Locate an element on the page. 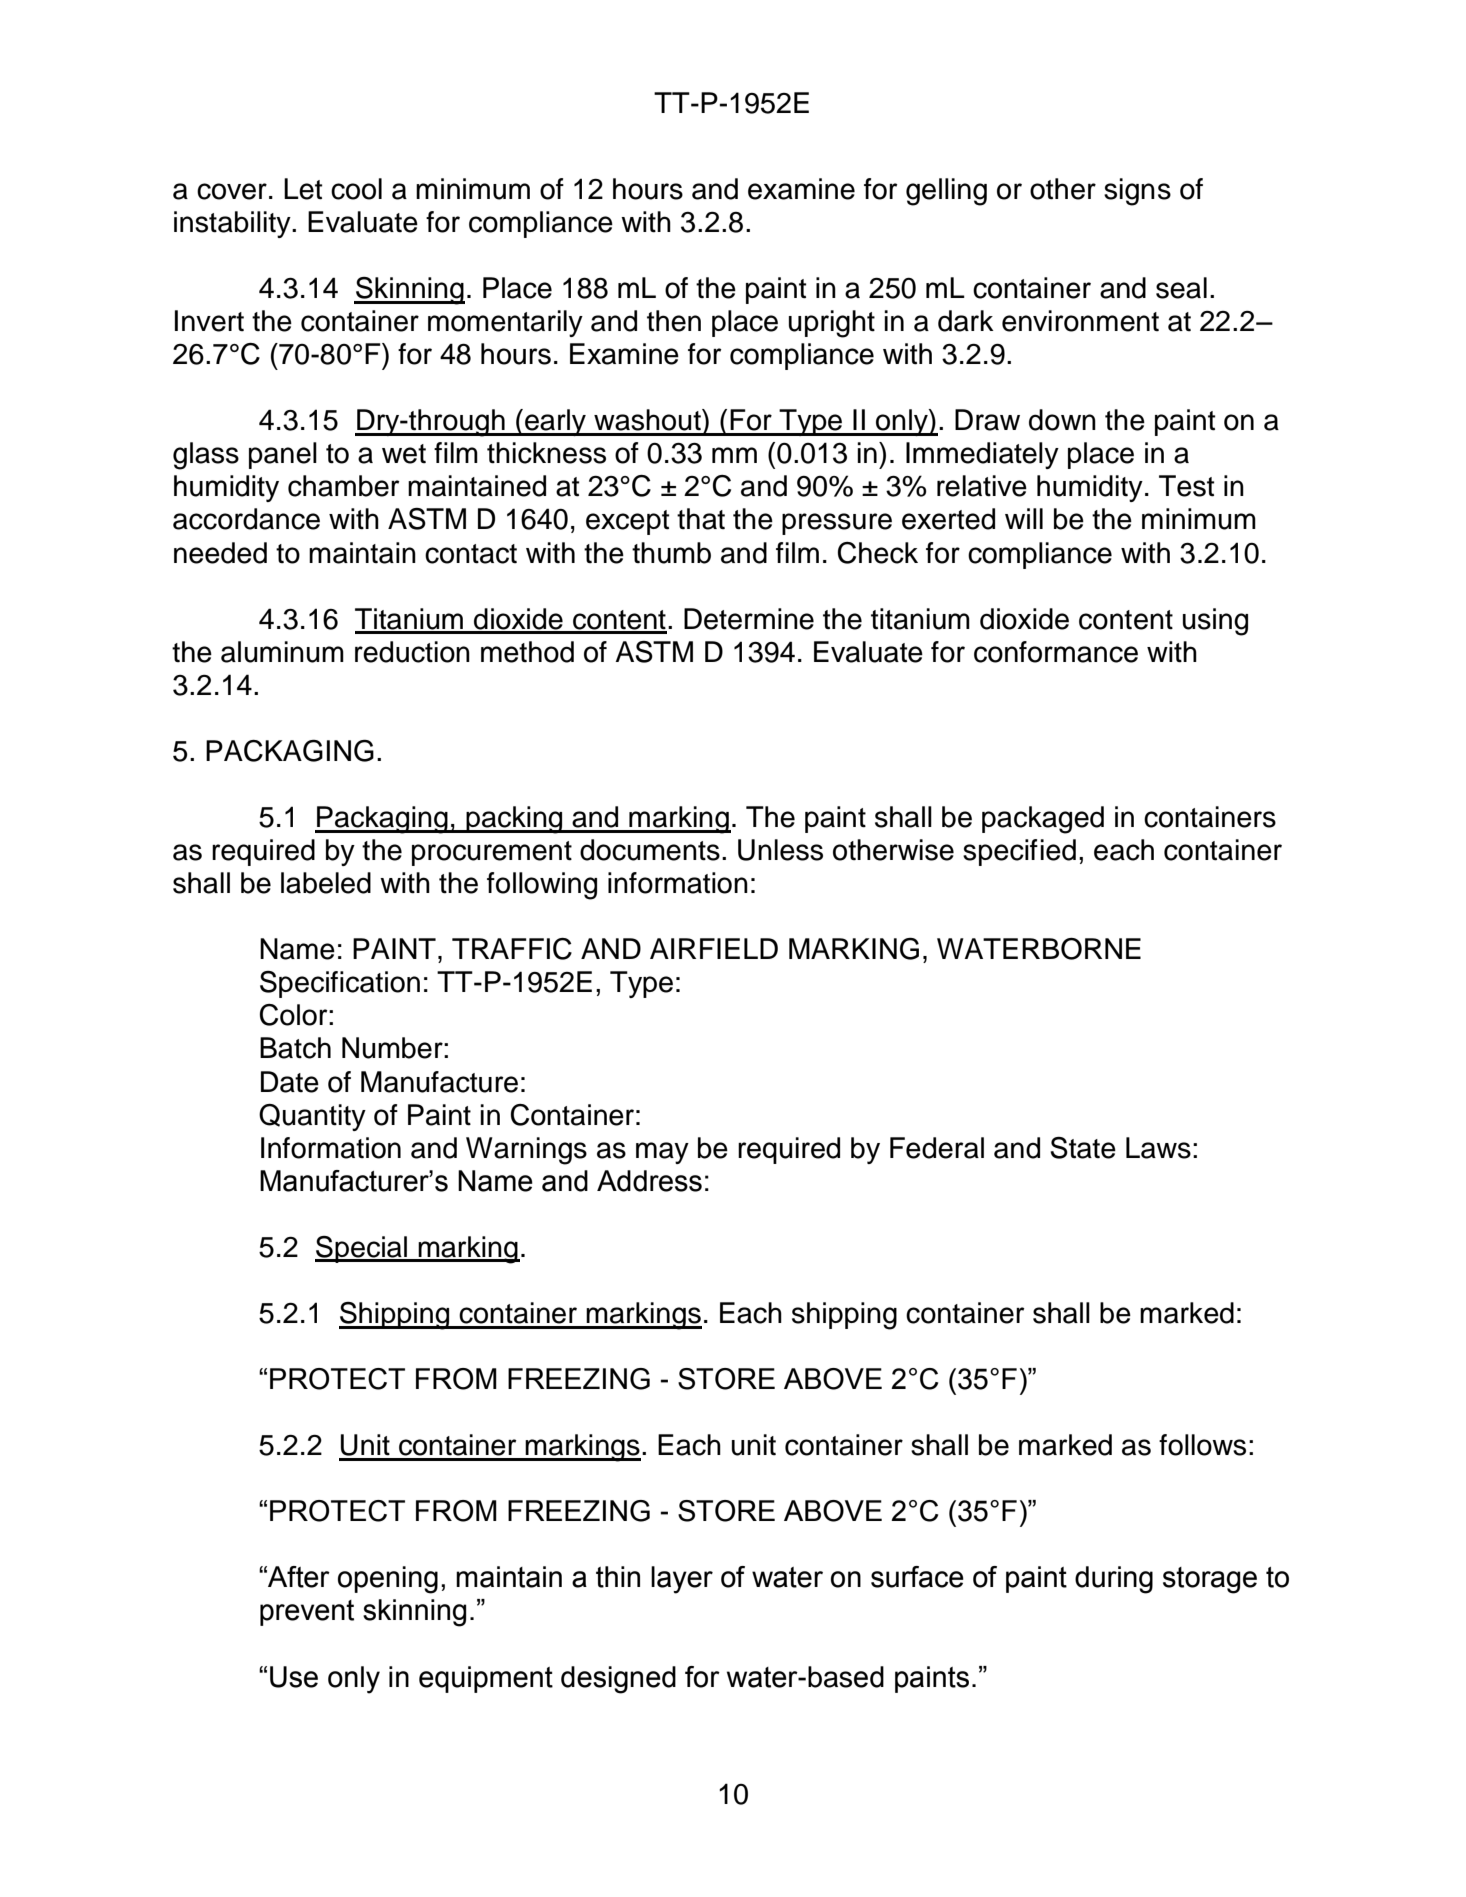 The height and width of the document is (1897, 1466). packaged is located at coordinates (1043, 820).
